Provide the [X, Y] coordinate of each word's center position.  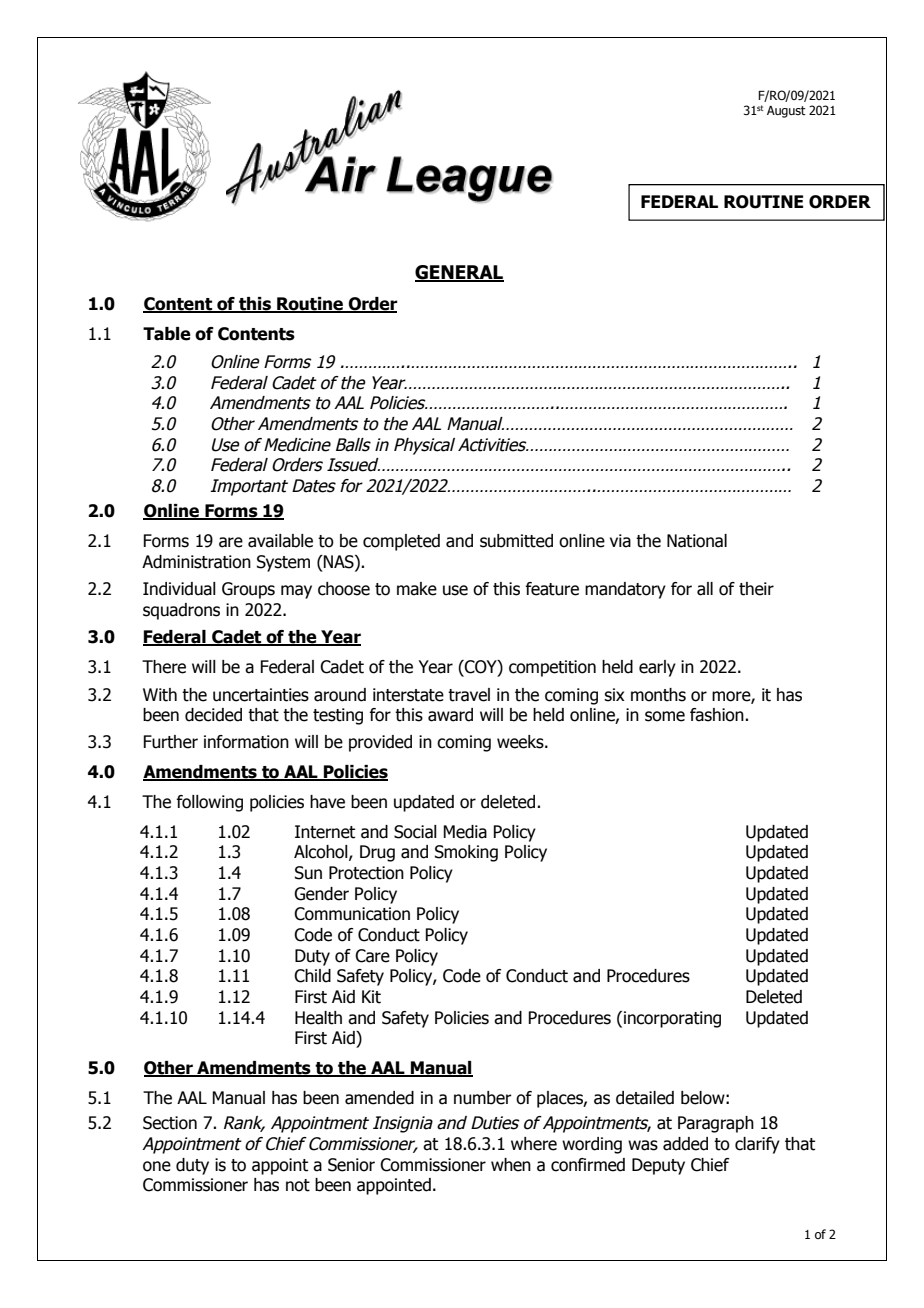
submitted [516, 541]
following [209, 803]
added [685, 1144]
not [298, 1185]
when [511, 1165]
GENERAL [459, 273]
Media [465, 832]
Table [167, 334]
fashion [718, 715]
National [697, 541]
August [786, 112]
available [280, 541]
